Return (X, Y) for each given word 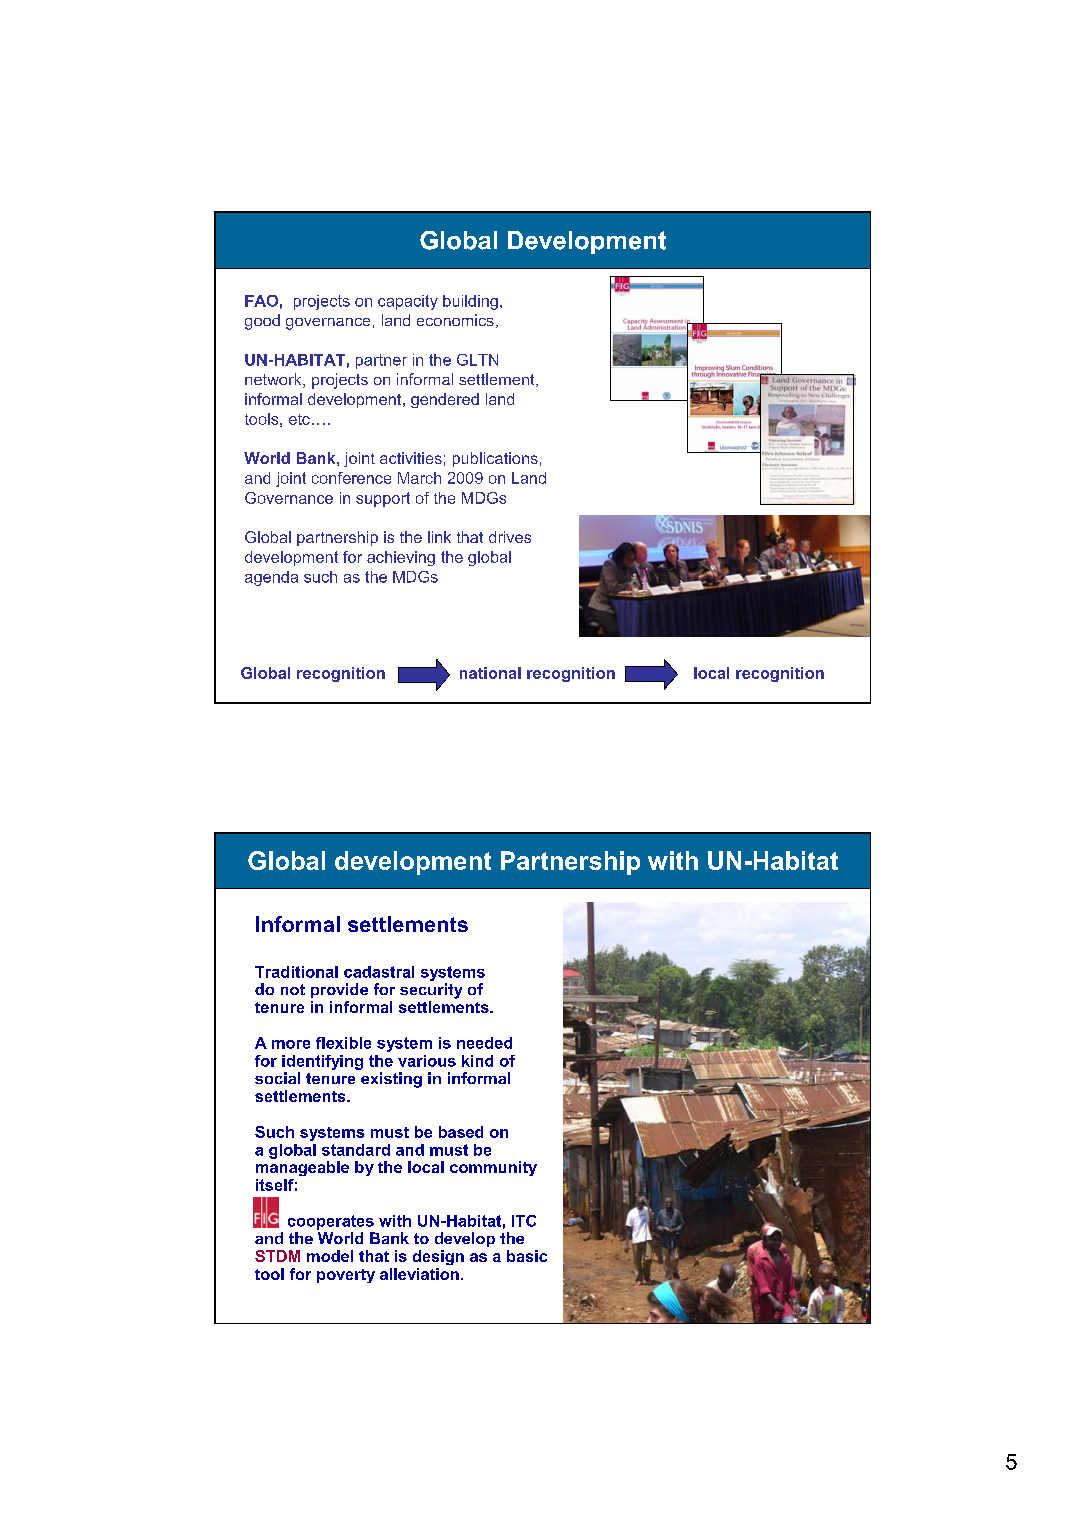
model (330, 1256)
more (291, 1044)
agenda (271, 578)
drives (510, 537)
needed (484, 1043)
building (470, 302)
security (431, 991)
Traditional (296, 972)
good (262, 322)
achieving (401, 558)
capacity (408, 302)
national (490, 673)
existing (391, 1080)
